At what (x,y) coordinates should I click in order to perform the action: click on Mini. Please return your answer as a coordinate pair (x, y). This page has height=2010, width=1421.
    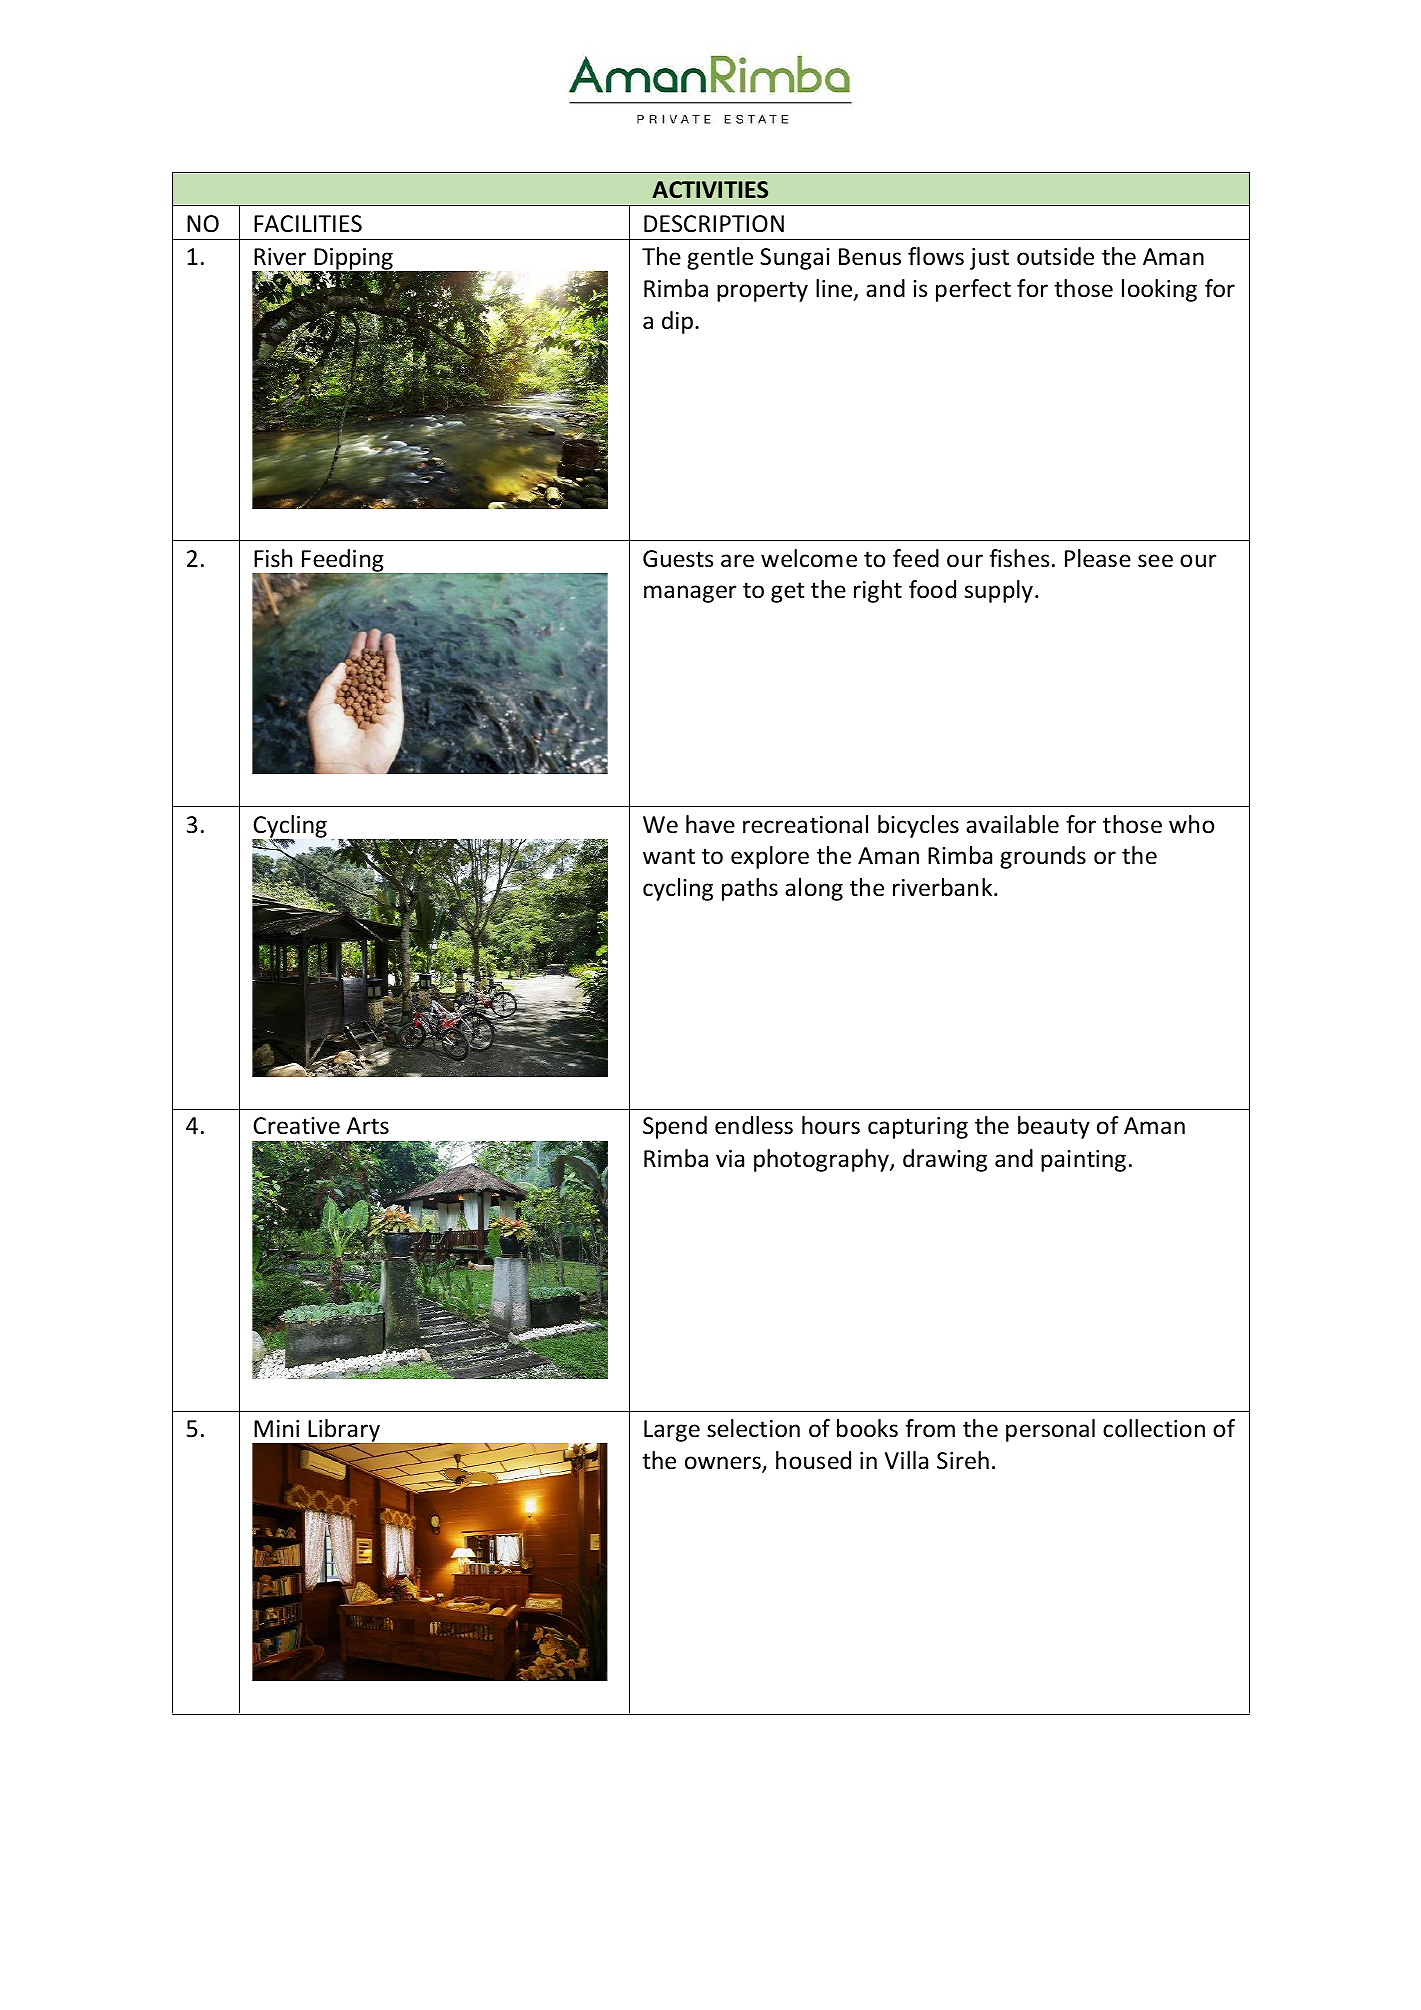
    Looking at the image, I should click on (276, 1428).
